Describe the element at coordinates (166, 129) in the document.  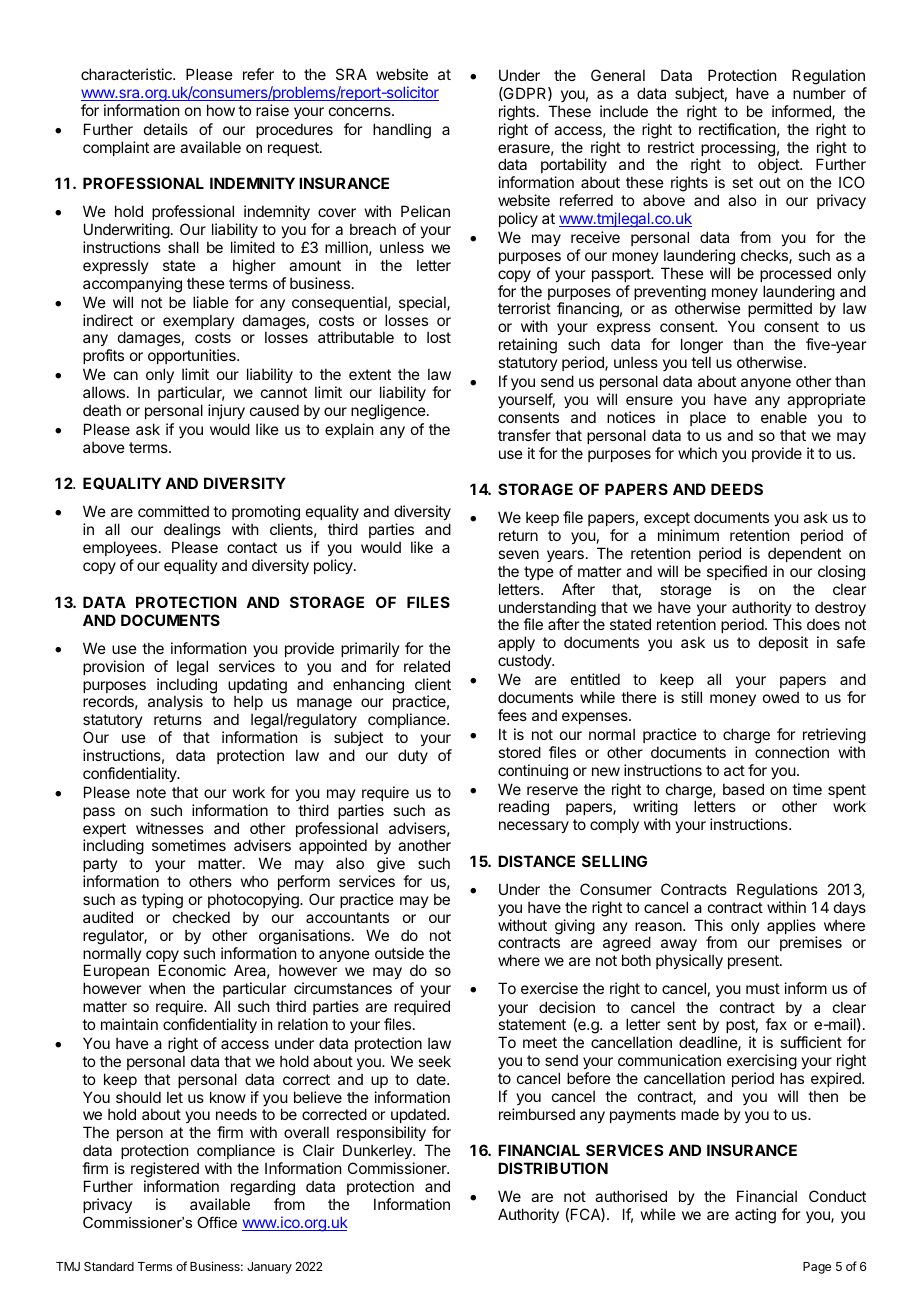
I see `details` at that location.
